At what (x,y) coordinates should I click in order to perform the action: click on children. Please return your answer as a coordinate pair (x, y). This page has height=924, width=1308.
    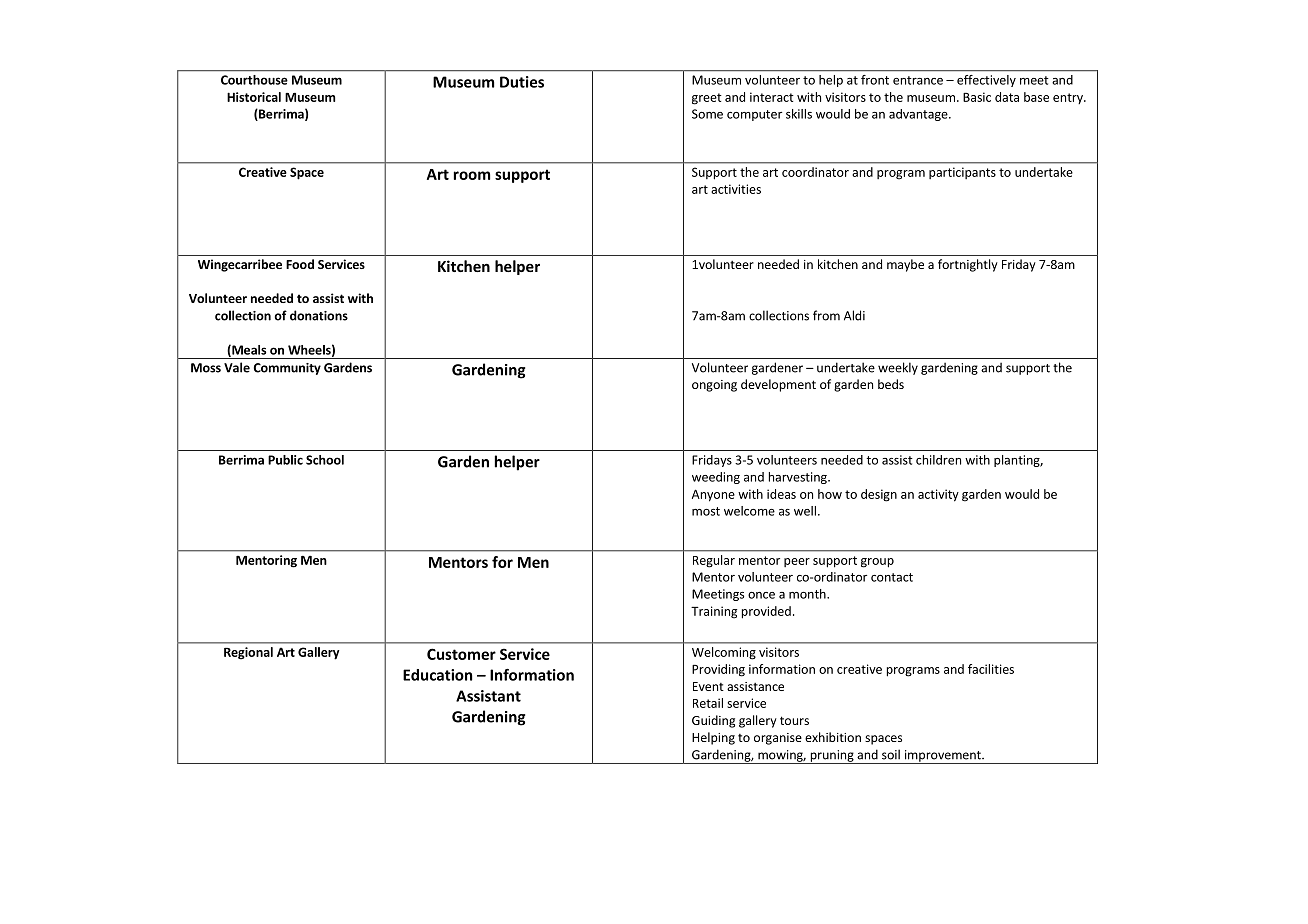
    Looking at the image, I should click on (938, 460).
